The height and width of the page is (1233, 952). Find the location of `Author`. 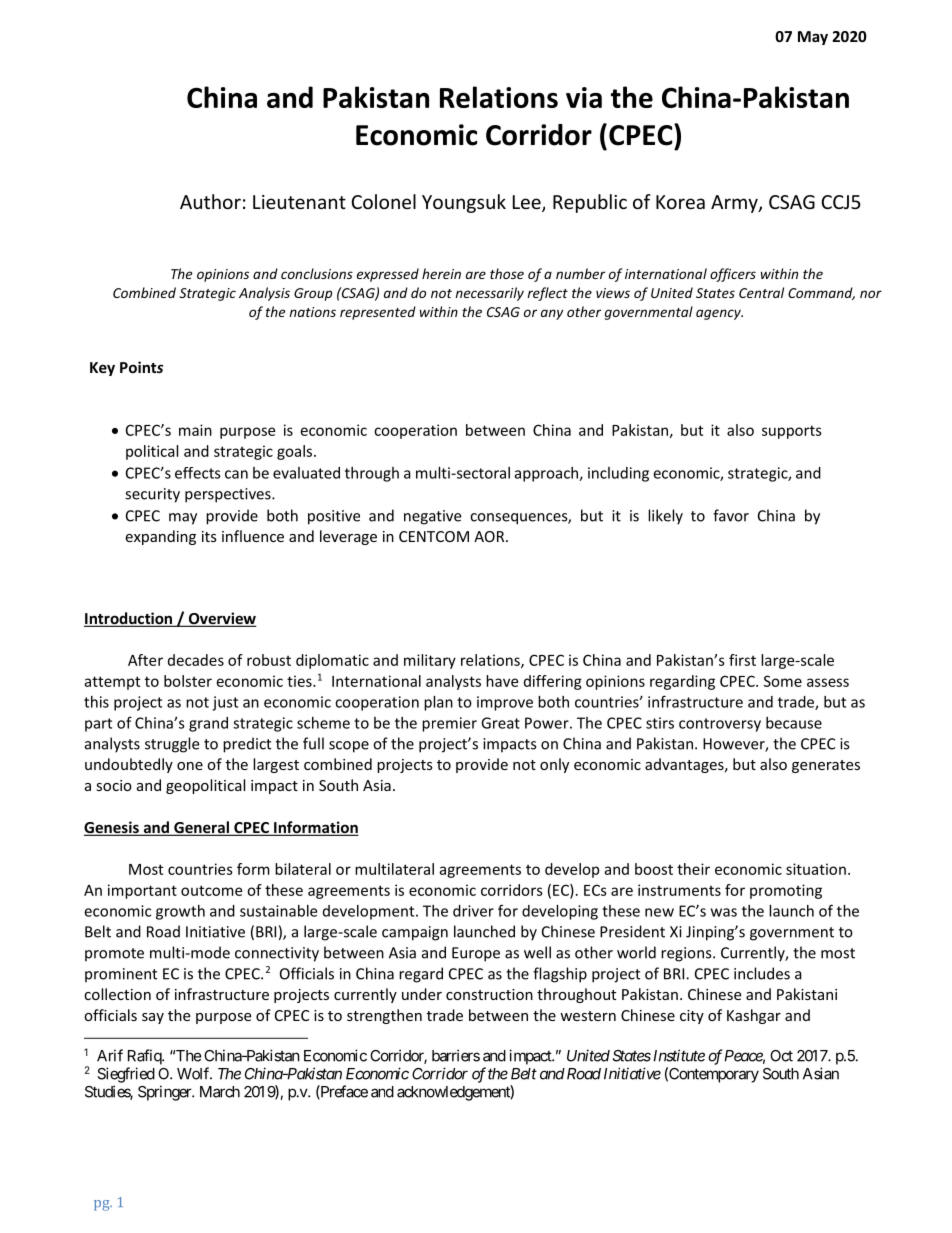

Author is located at coordinates (210, 201).
